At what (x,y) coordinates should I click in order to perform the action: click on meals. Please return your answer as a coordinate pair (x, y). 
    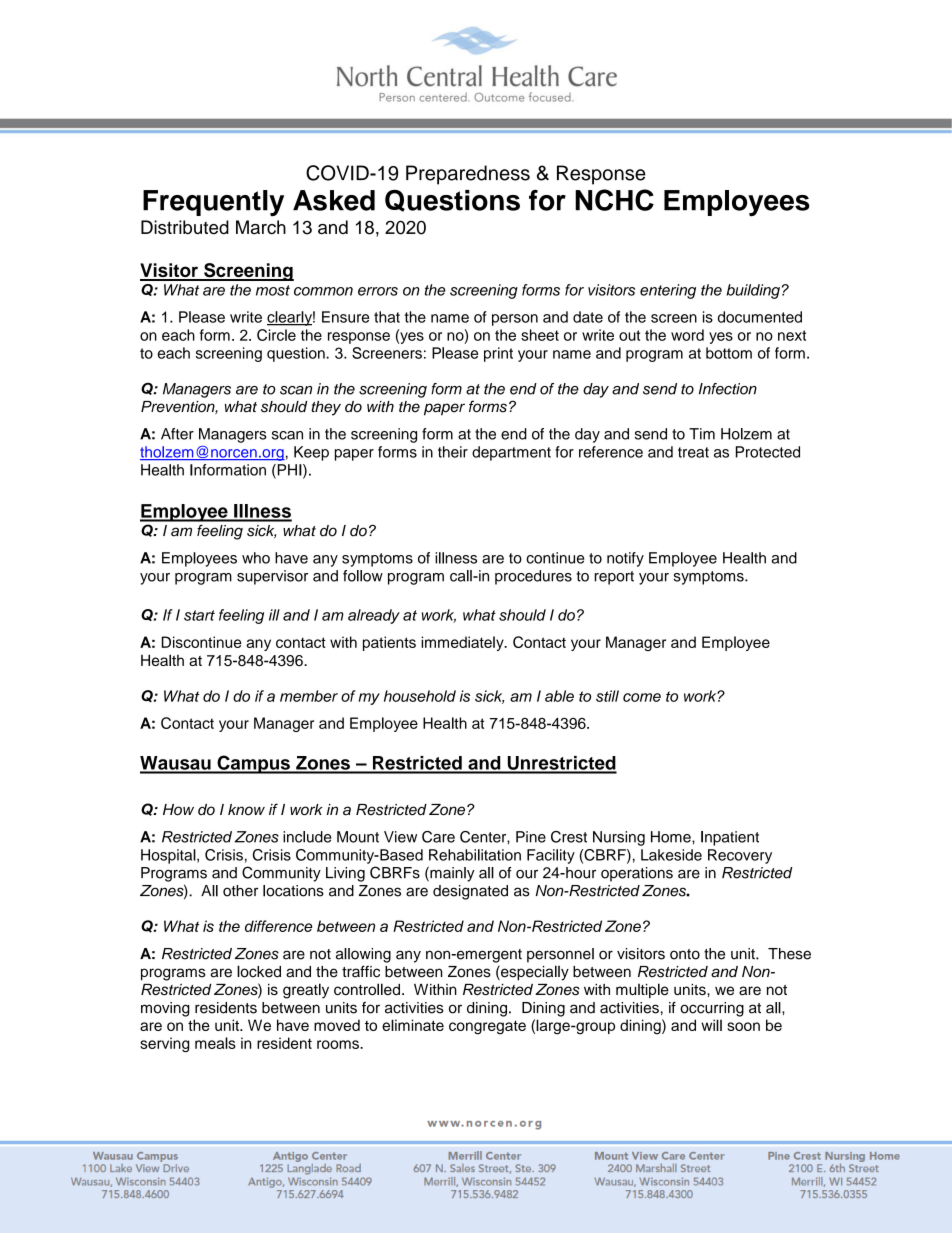
    Looking at the image, I should click on (215, 1043).
